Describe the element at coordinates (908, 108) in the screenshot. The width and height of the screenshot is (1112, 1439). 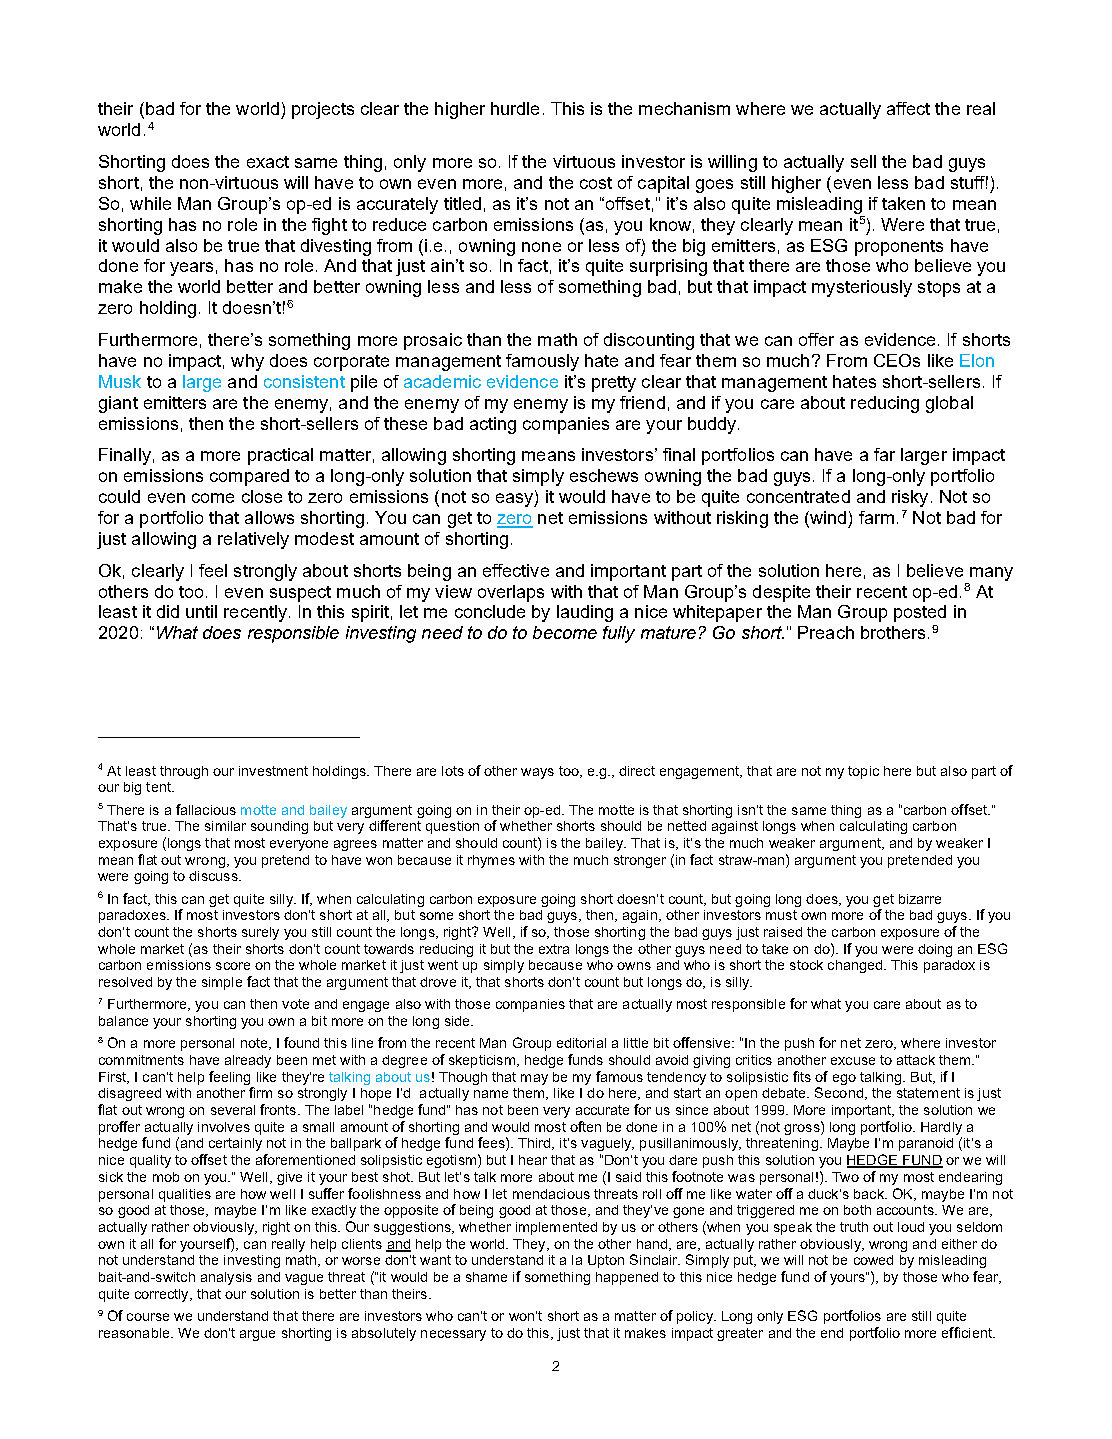
I see `affect` at that location.
